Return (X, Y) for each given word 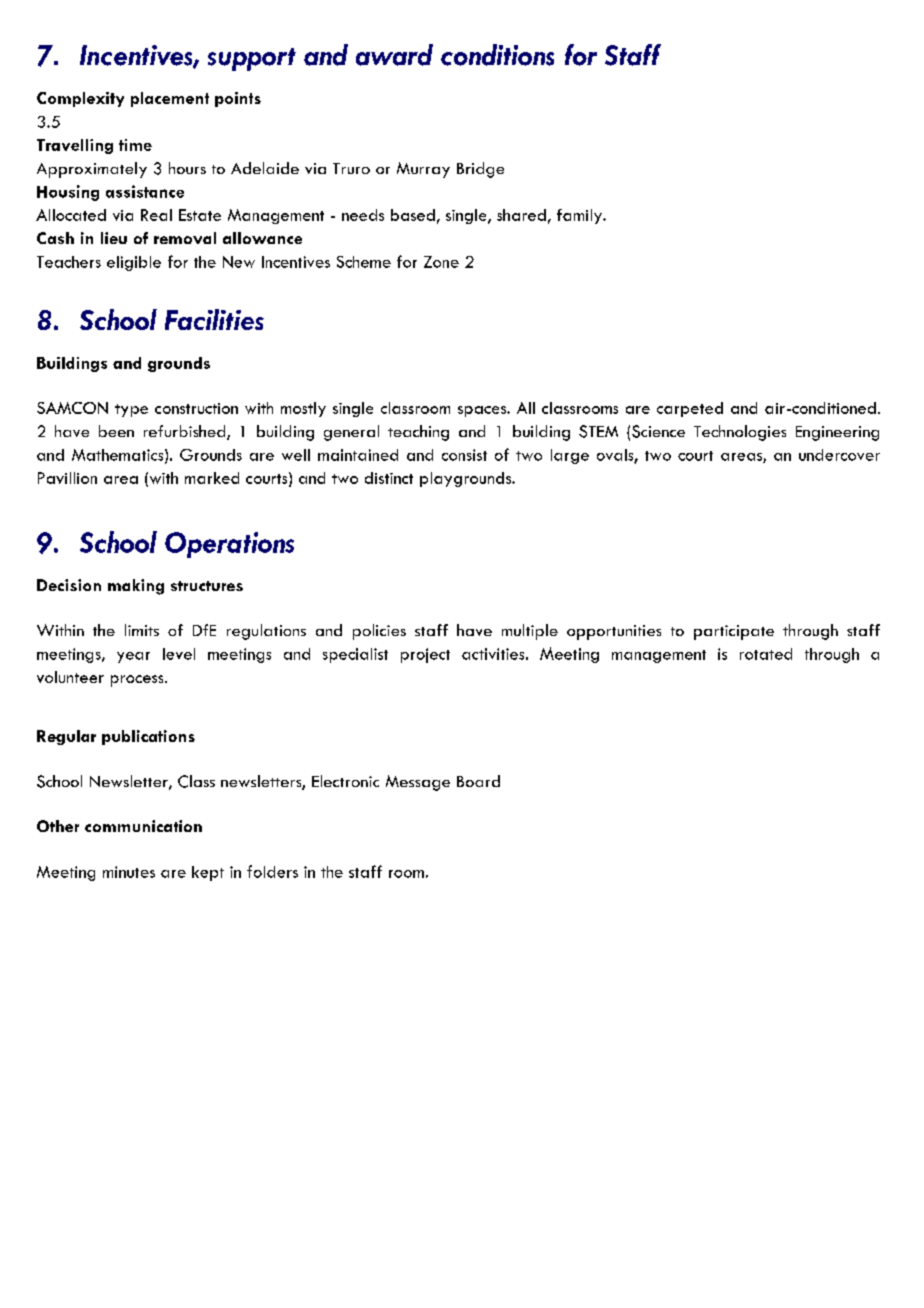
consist (464, 455)
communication (143, 826)
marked (212, 478)
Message (418, 783)
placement (170, 99)
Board (478, 781)
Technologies (740, 433)
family (580, 216)
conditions (497, 55)
